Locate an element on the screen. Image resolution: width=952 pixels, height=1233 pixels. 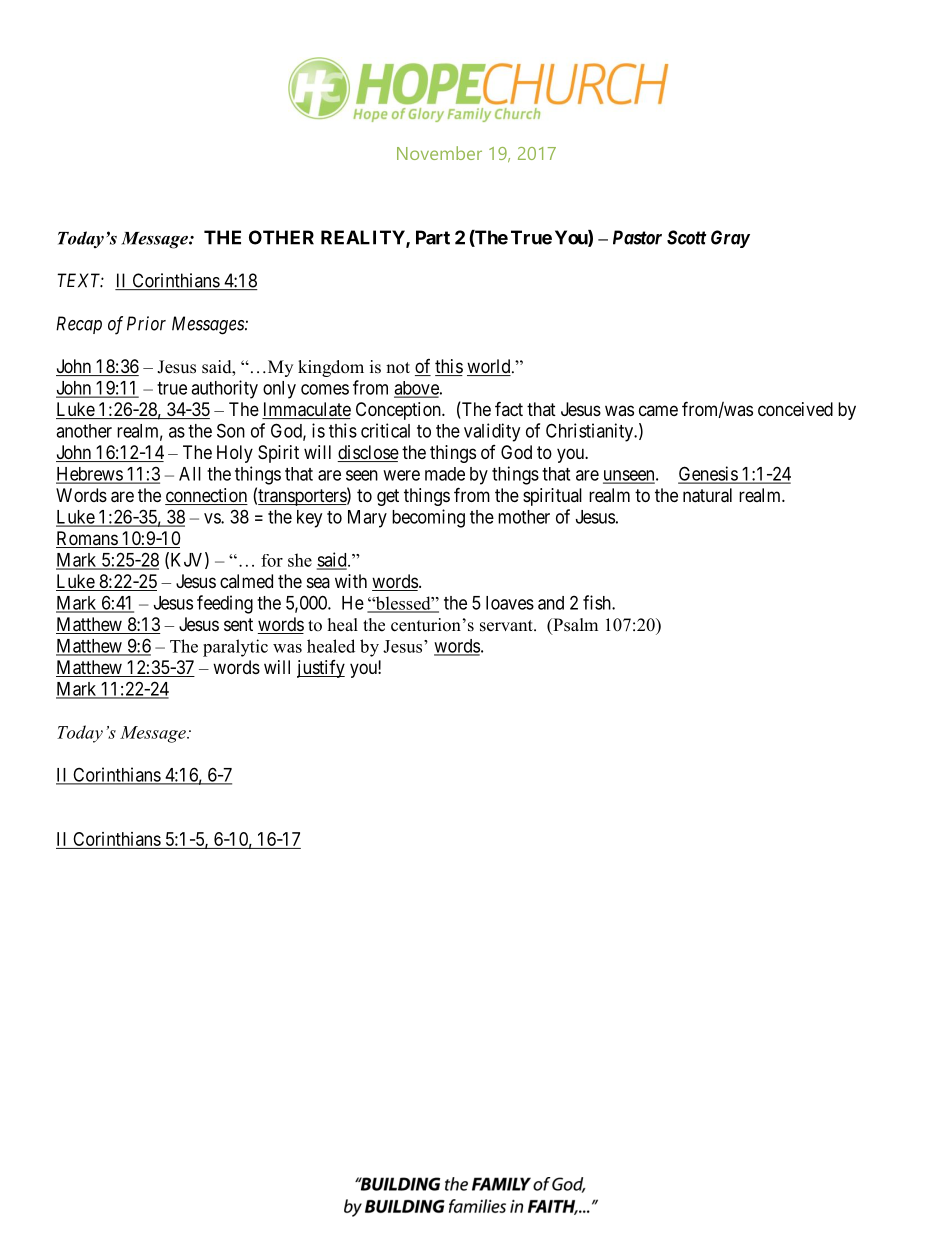
world is located at coordinates (490, 367).
